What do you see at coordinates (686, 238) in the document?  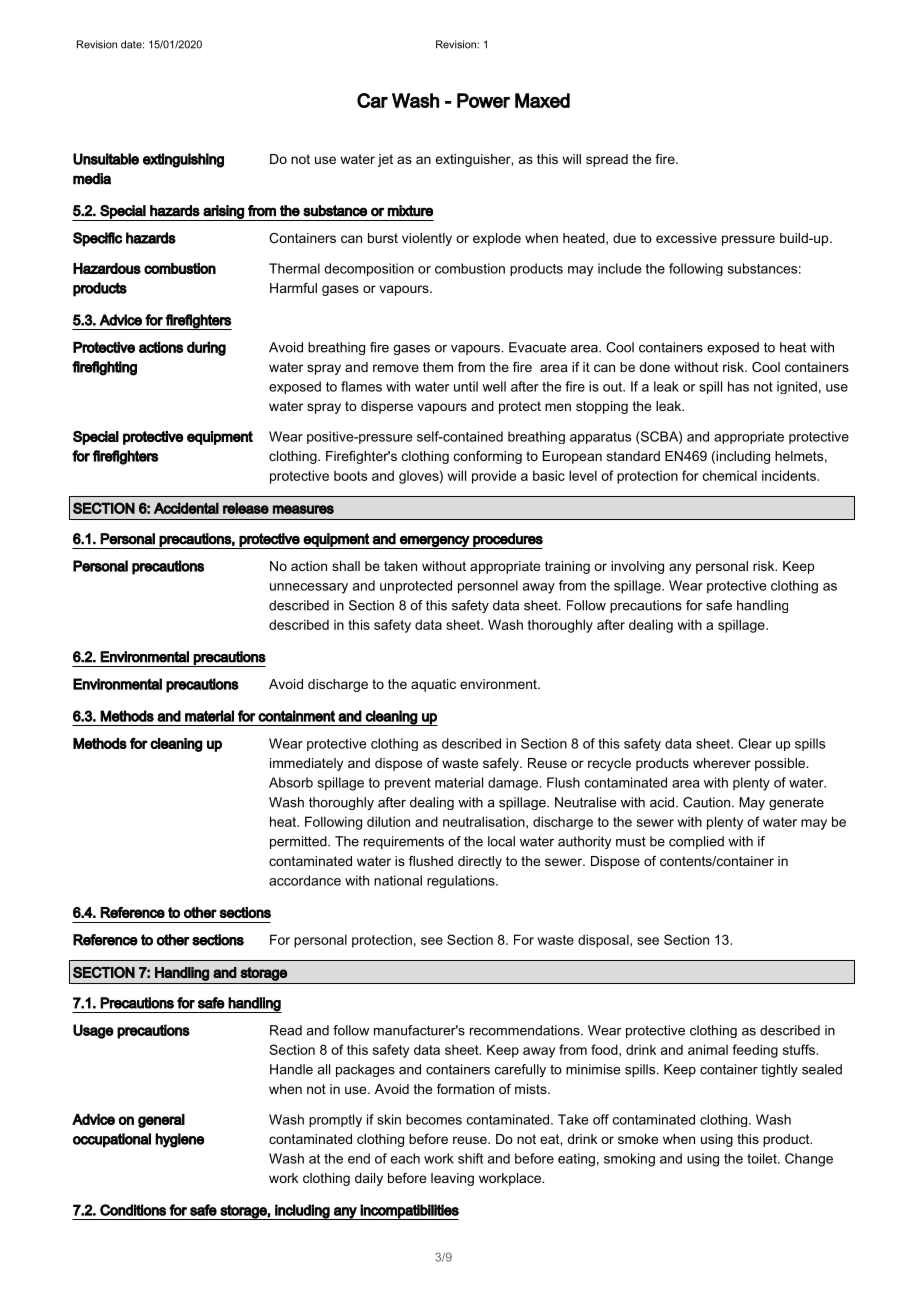 I see `excessive` at bounding box center [686, 238].
